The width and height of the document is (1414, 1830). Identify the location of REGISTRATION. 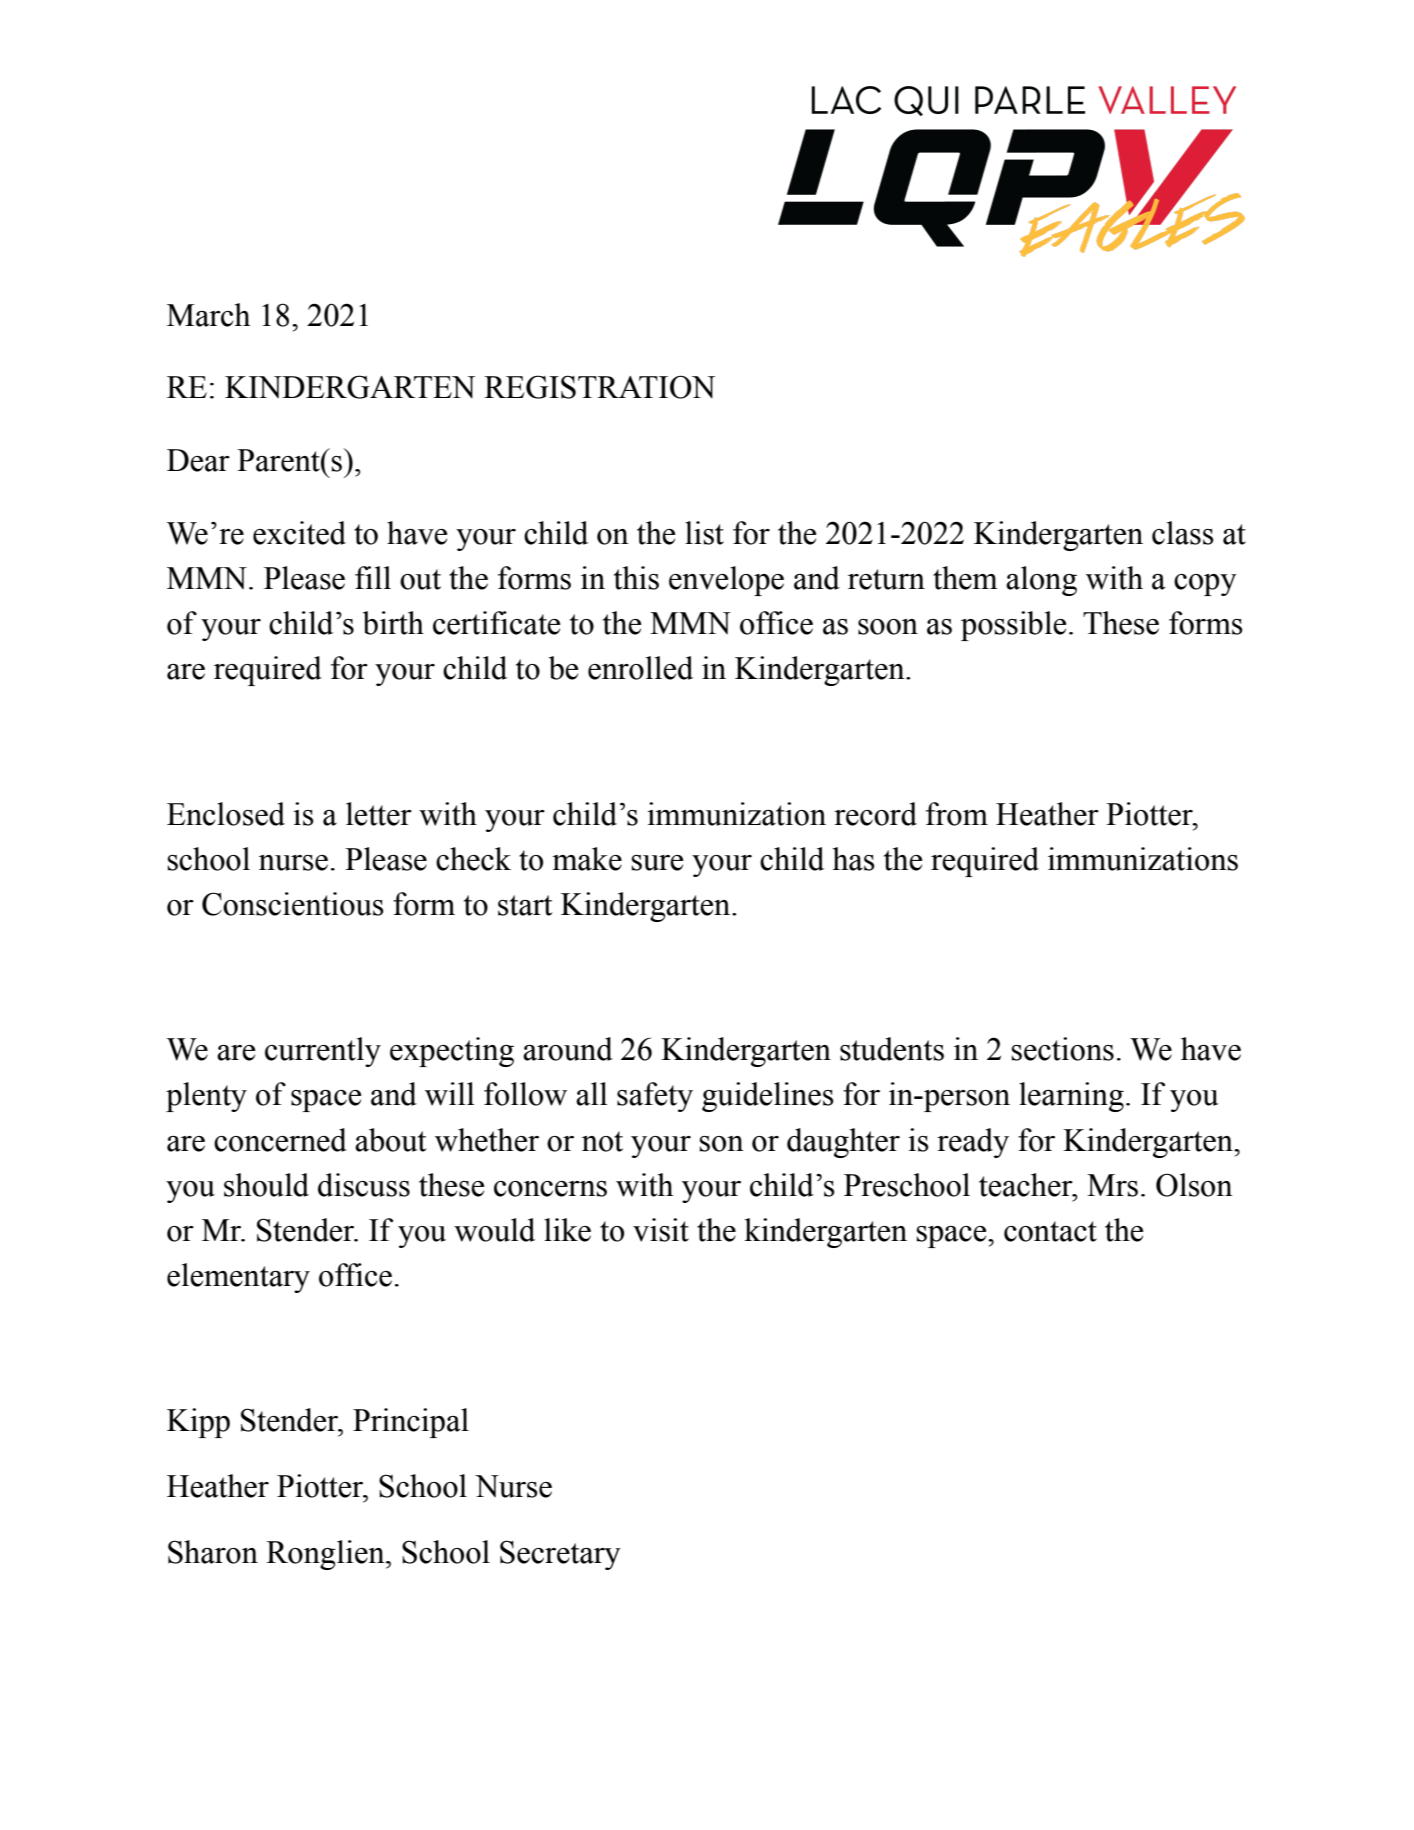
(599, 387).
